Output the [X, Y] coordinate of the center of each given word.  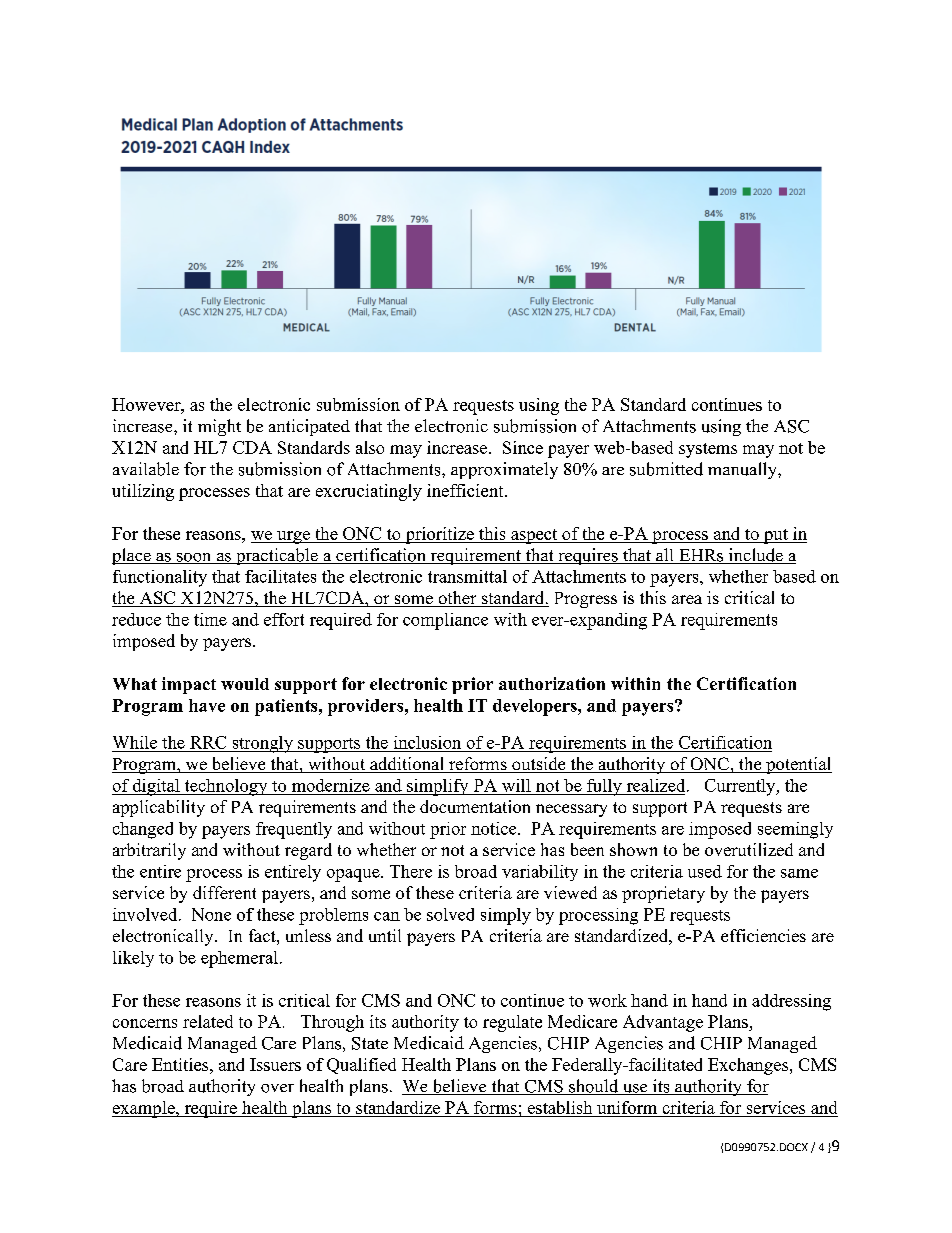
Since [523, 447]
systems [708, 450]
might [219, 427]
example [144, 1109]
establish [560, 1109]
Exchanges [748, 1066]
